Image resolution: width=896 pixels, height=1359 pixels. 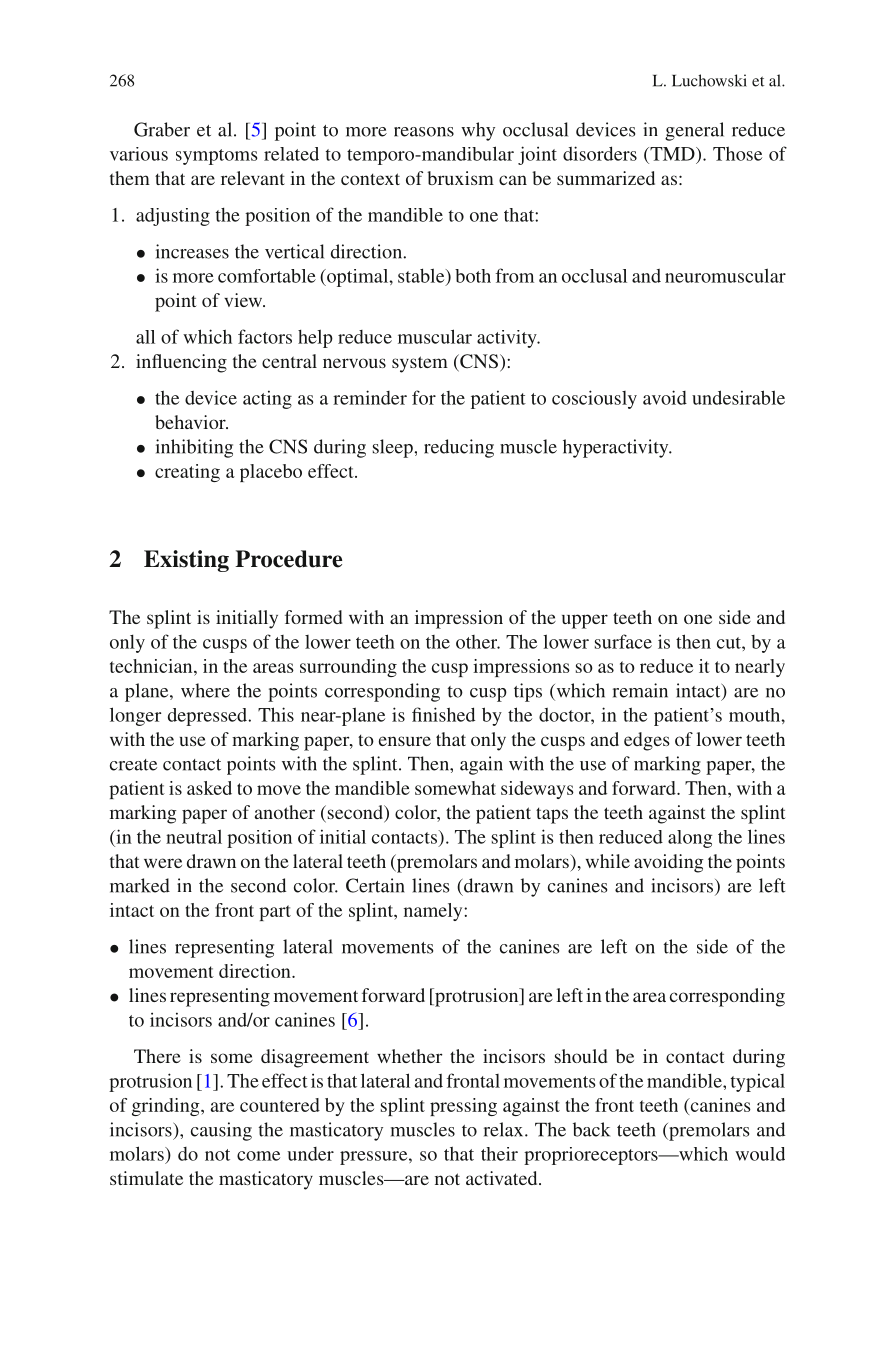 What do you see at coordinates (760, 1154) in the page?
I see `would` at bounding box center [760, 1154].
